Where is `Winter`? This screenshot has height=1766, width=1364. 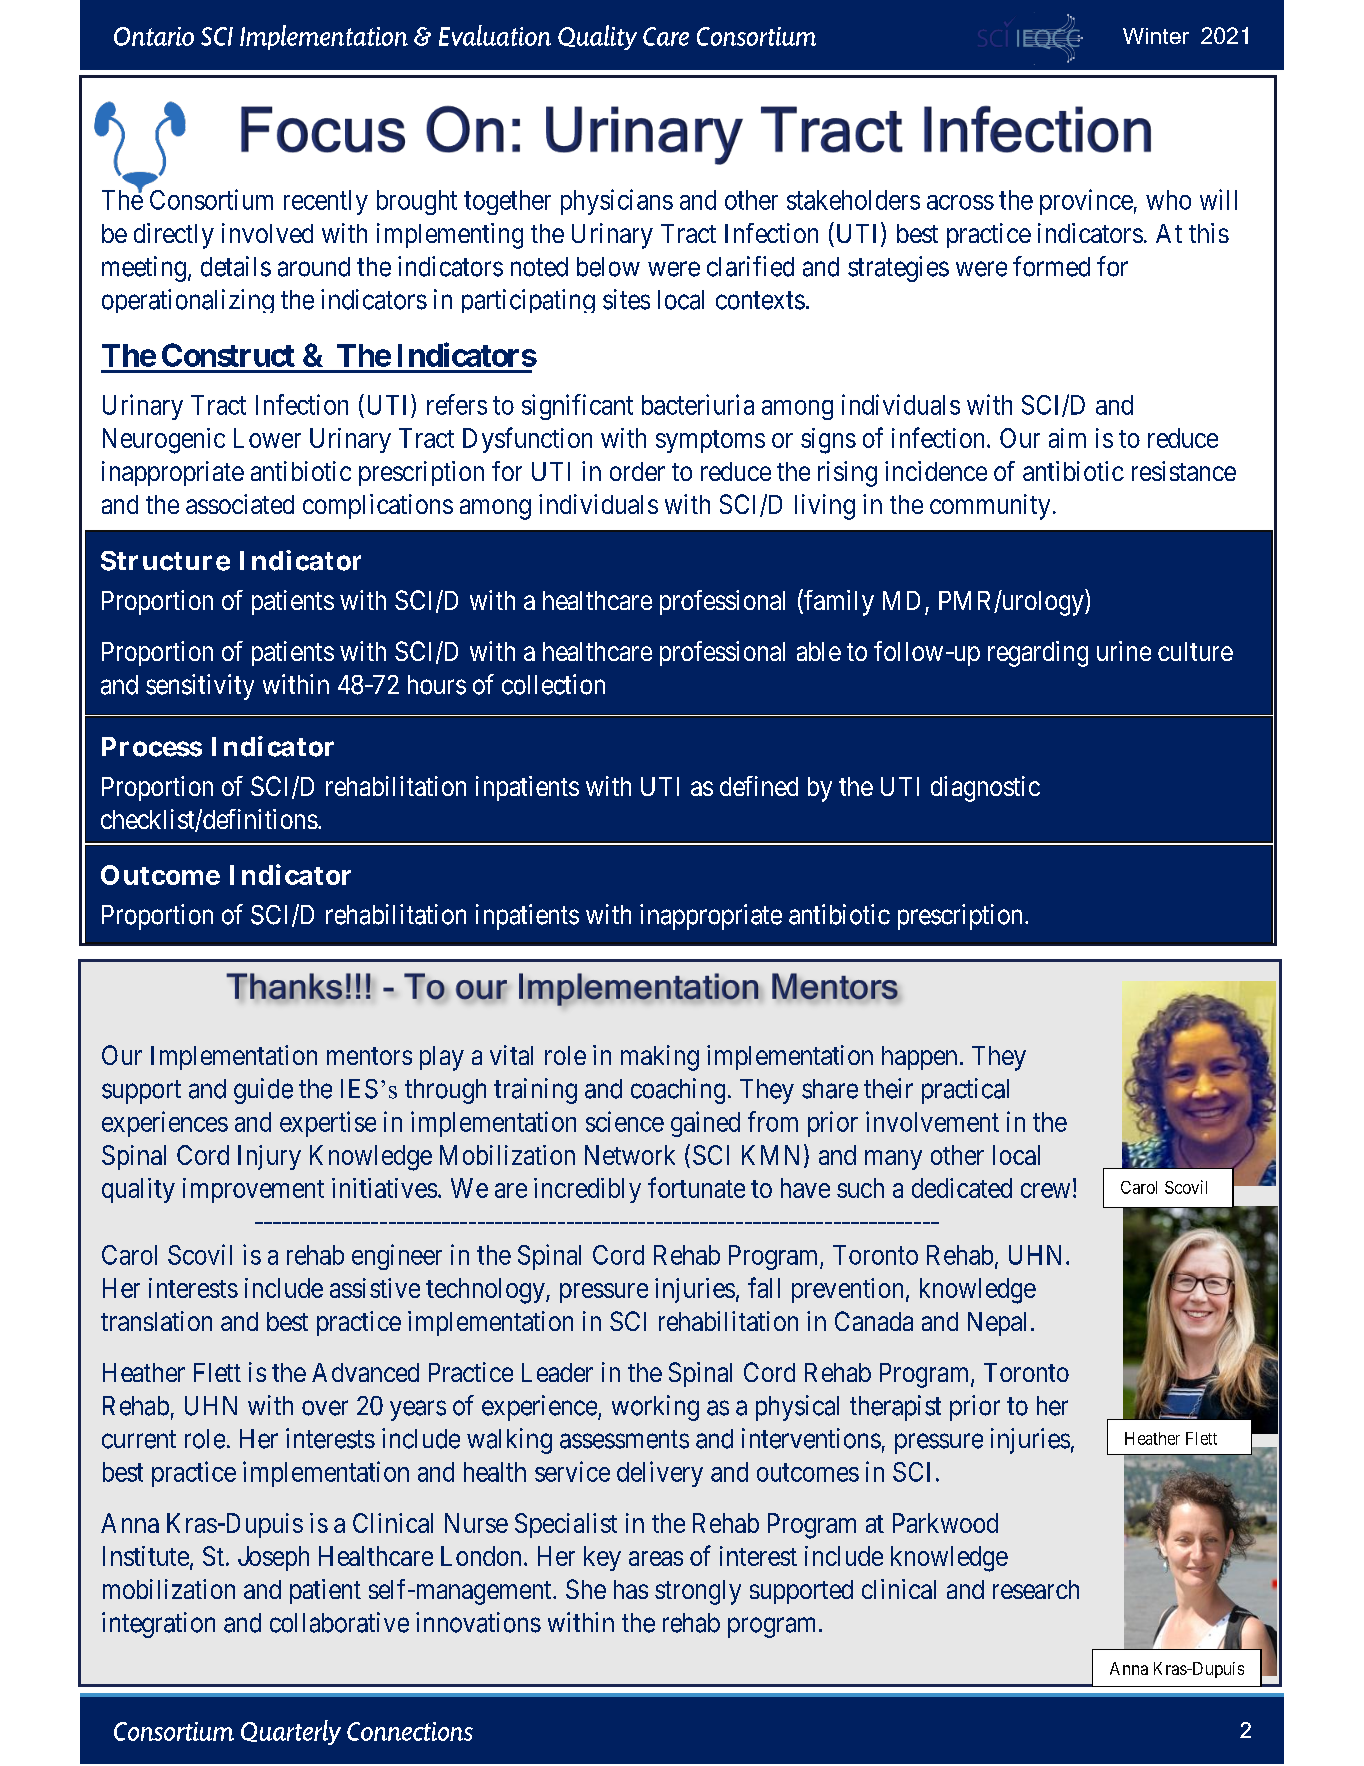 Winter is located at coordinates (1156, 36).
